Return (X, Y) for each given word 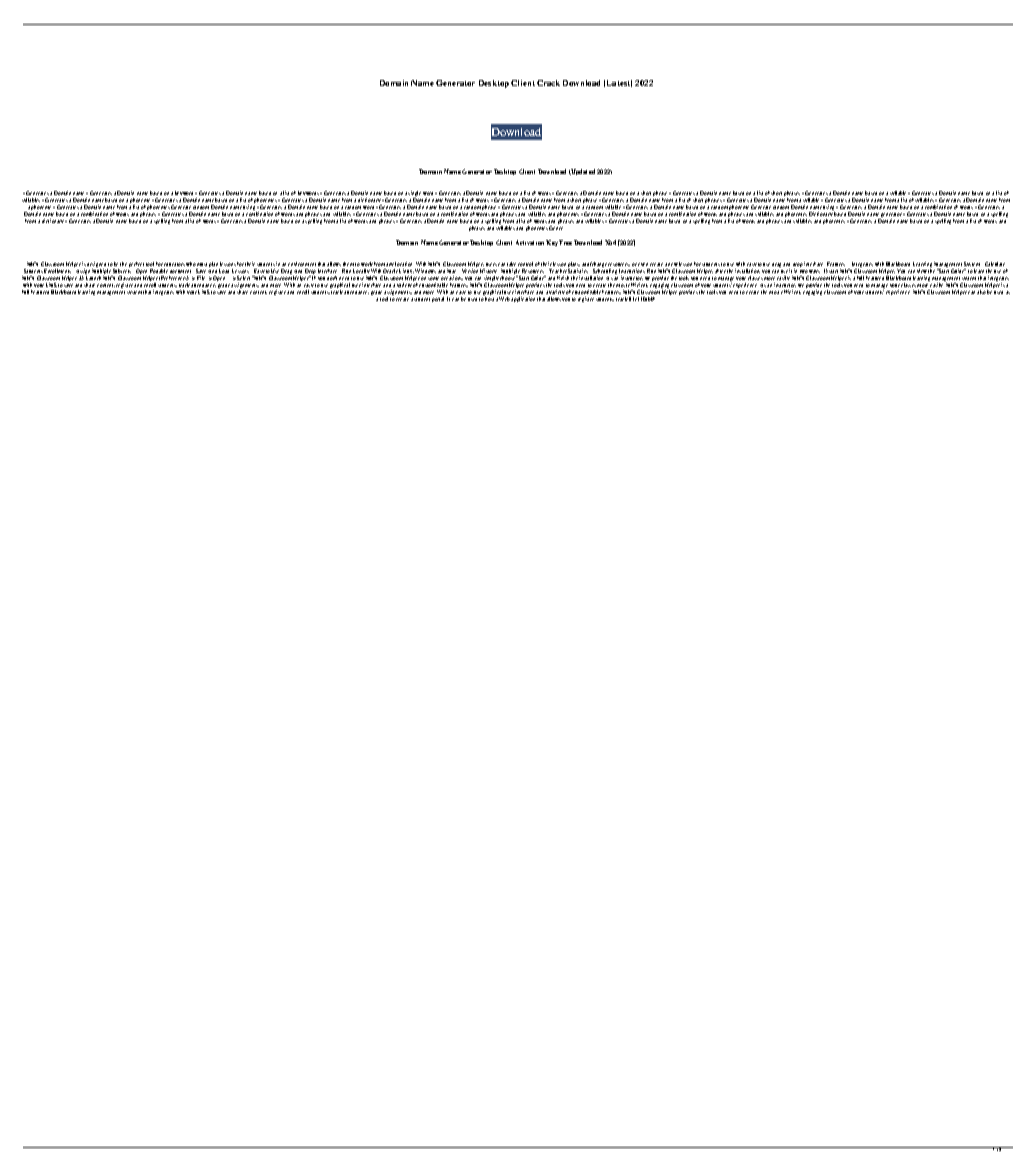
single (414, 195)
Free (565, 242)
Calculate (995, 264)
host (489, 299)
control (525, 264)
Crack (548, 83)
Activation (531, 242)
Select (245, 278)
